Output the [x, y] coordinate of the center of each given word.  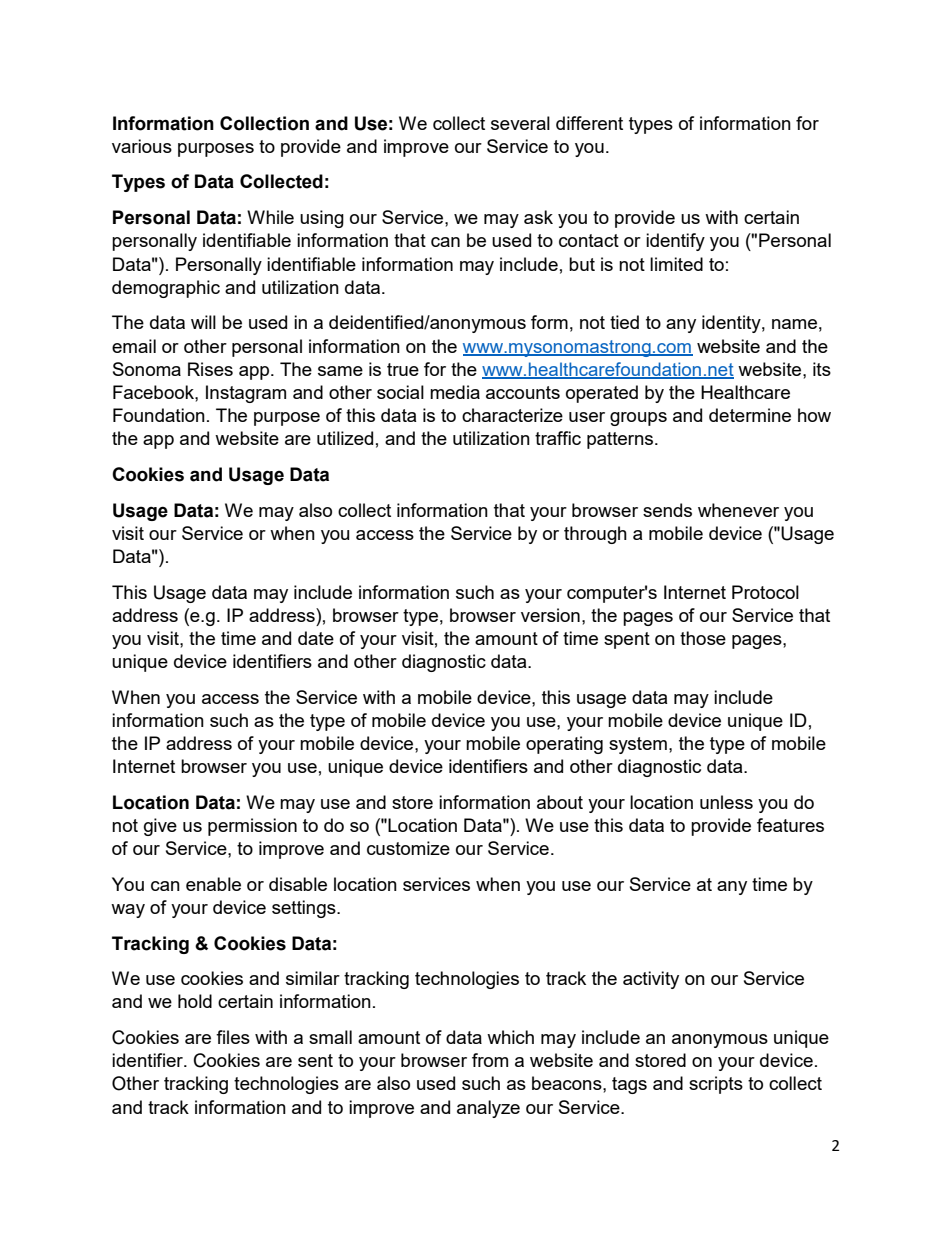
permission [252, 827]
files [233, 1037]
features [790, 825]
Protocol [765, 592]
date [316, 638]
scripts [716, 1085]
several [520, 123]
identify [675, 242]
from [490, 1060]
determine [750, 415]
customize [408, 848]
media [455, 392]
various [142, 146]
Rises [210, 369]
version [550, 615]
